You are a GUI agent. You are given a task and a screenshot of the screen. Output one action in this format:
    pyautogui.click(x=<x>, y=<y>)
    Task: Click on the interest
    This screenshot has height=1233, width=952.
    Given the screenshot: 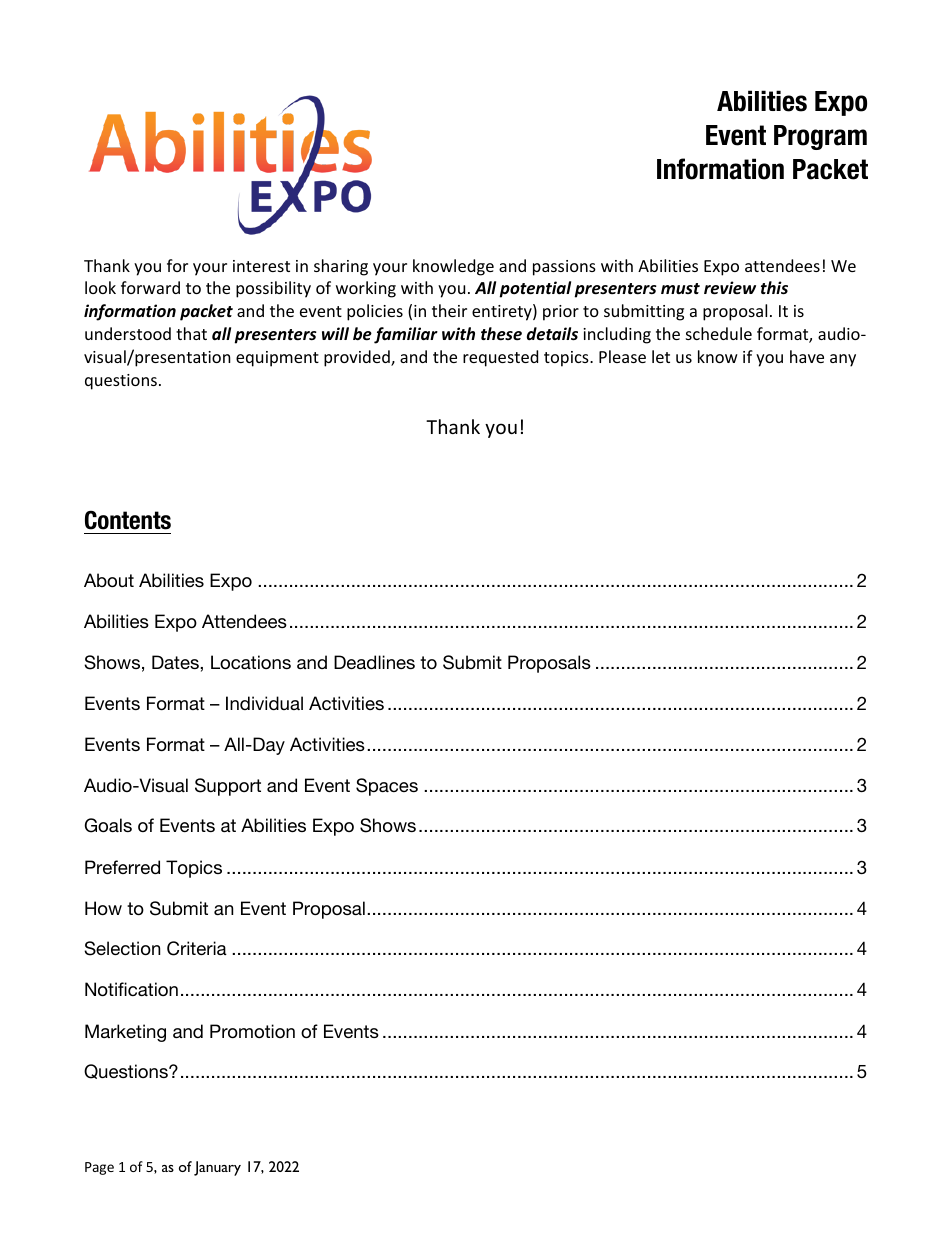 What is the action you would take?
    pyautogui.click(x=261, y=266)
